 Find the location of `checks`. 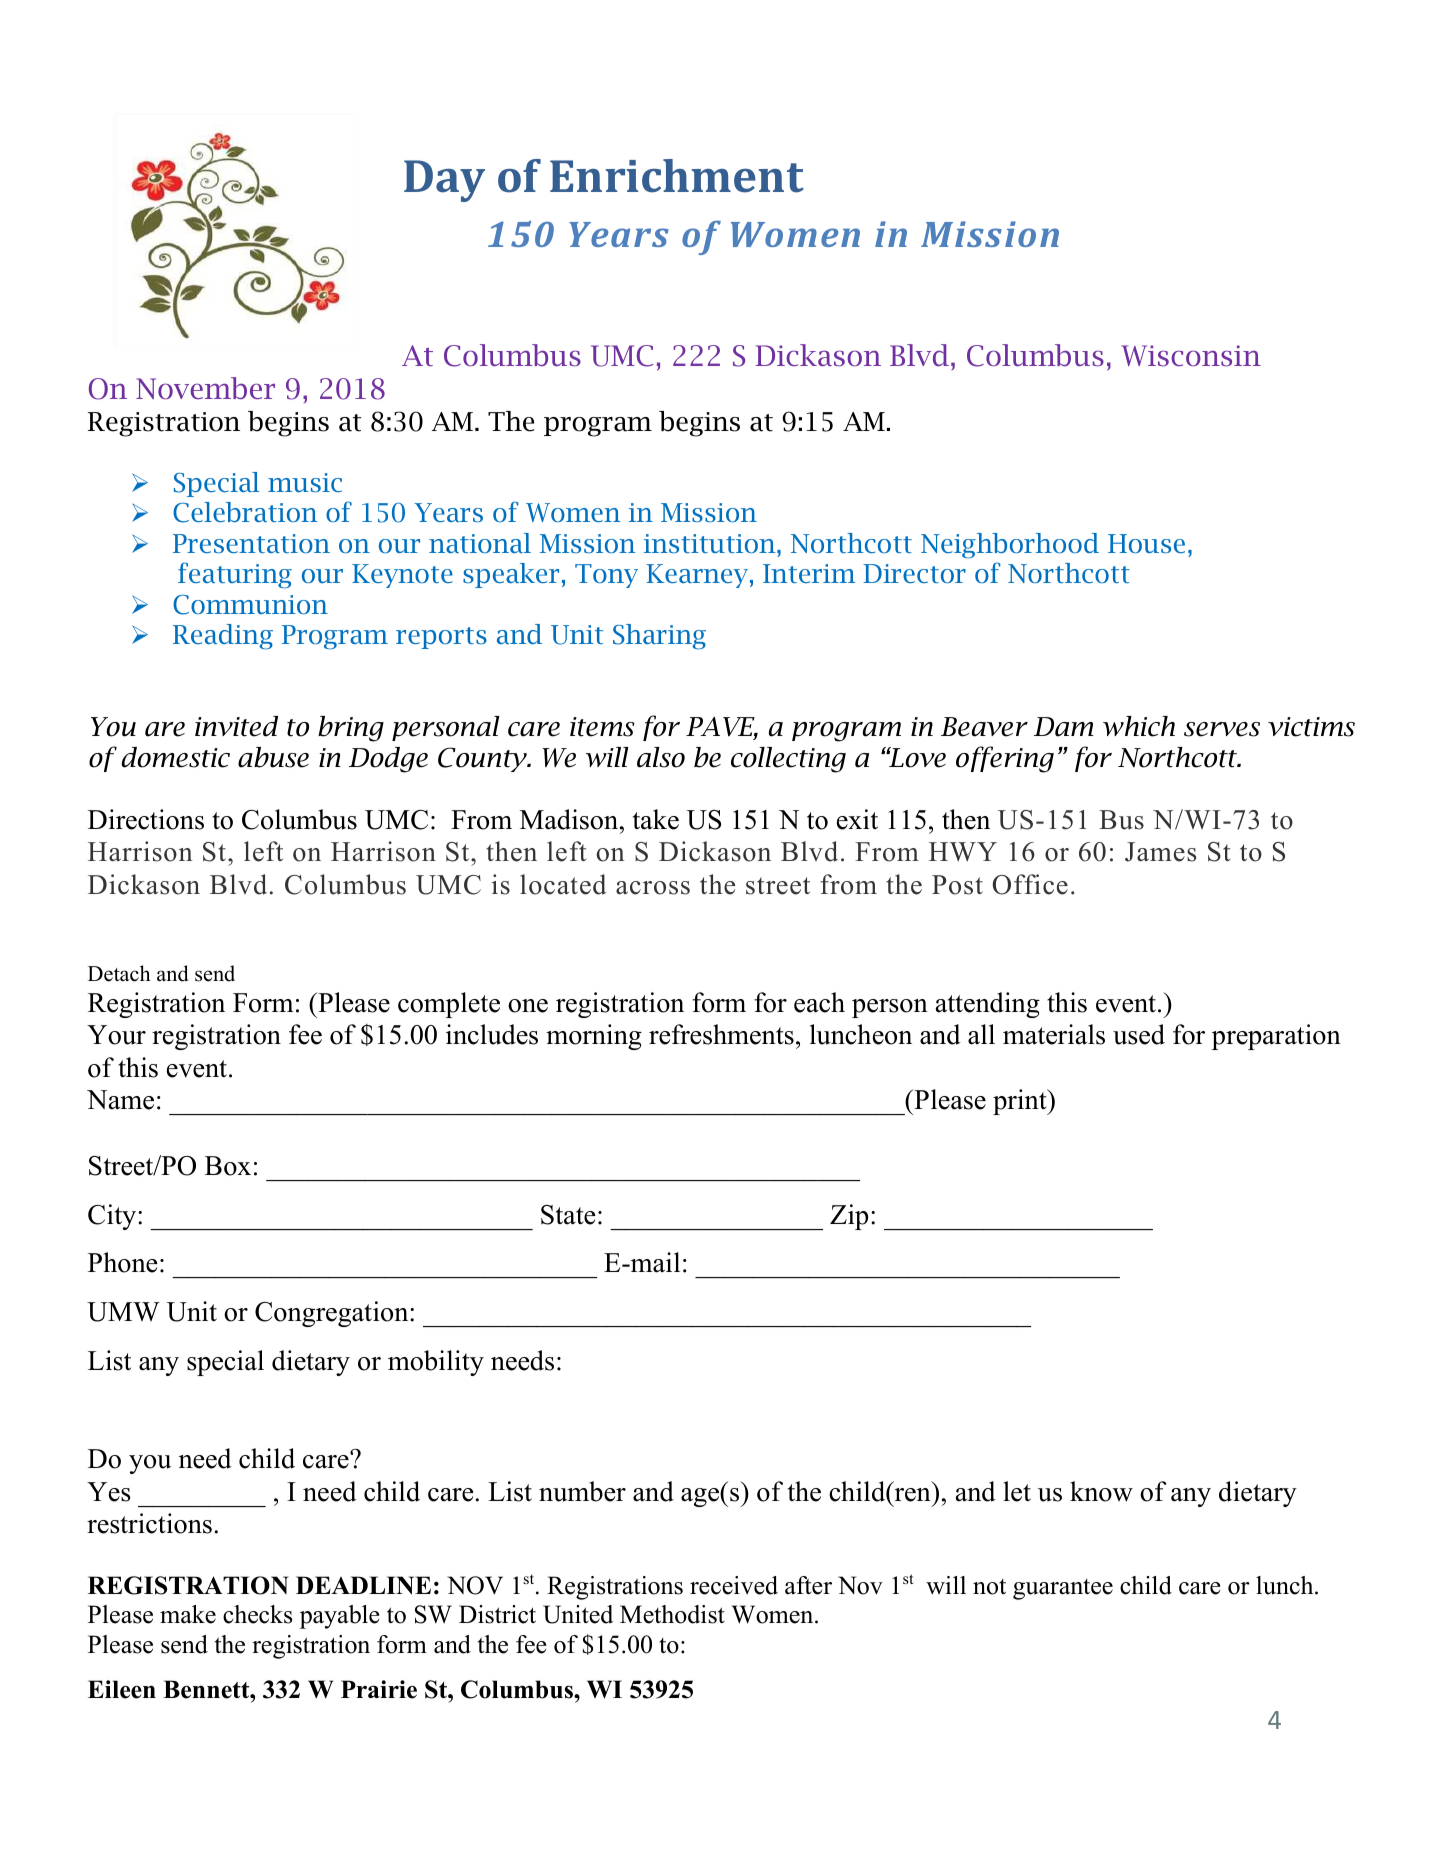

checks is located at coordinates (257, 1614).
